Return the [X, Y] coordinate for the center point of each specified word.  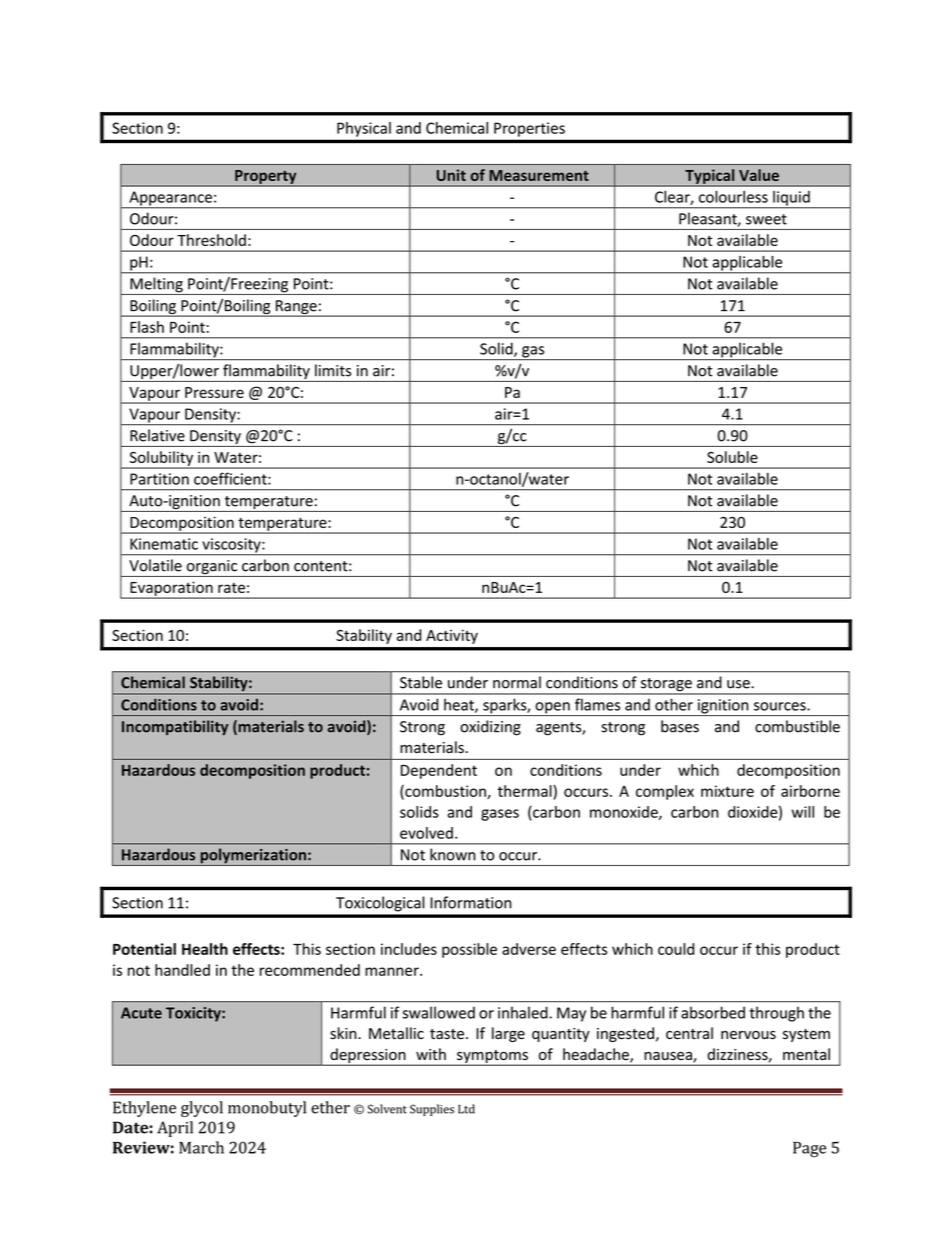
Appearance [170, 199]
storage [666, 686]
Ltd [466, 1109]
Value [759, 175]
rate [231, 588]
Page [809, 1150]
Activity [452, 636]
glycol [202, 1109]
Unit [451, 175]
